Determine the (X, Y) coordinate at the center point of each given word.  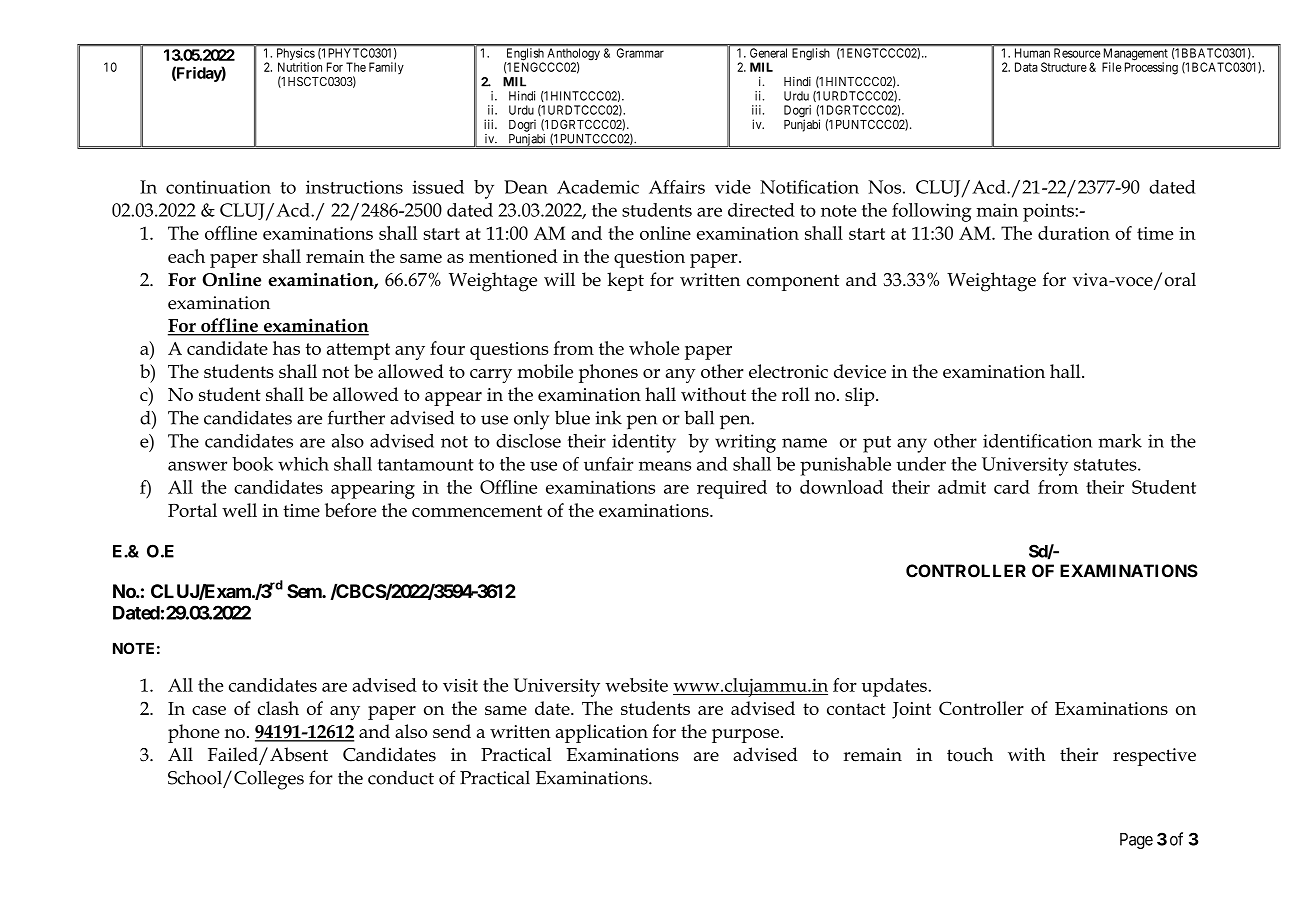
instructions (354, 187)
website (636, 685)
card (1012, 487)
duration (1074, 233)
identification (1037, 440)
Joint (911, 710)
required (732, 489)
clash (278, 708)
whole (654, 348)
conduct (401, 777)
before (350, 510)
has (286, 348)
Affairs (677, 187)
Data (1026, 67)
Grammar (640, 53)
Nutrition (300, 67)
